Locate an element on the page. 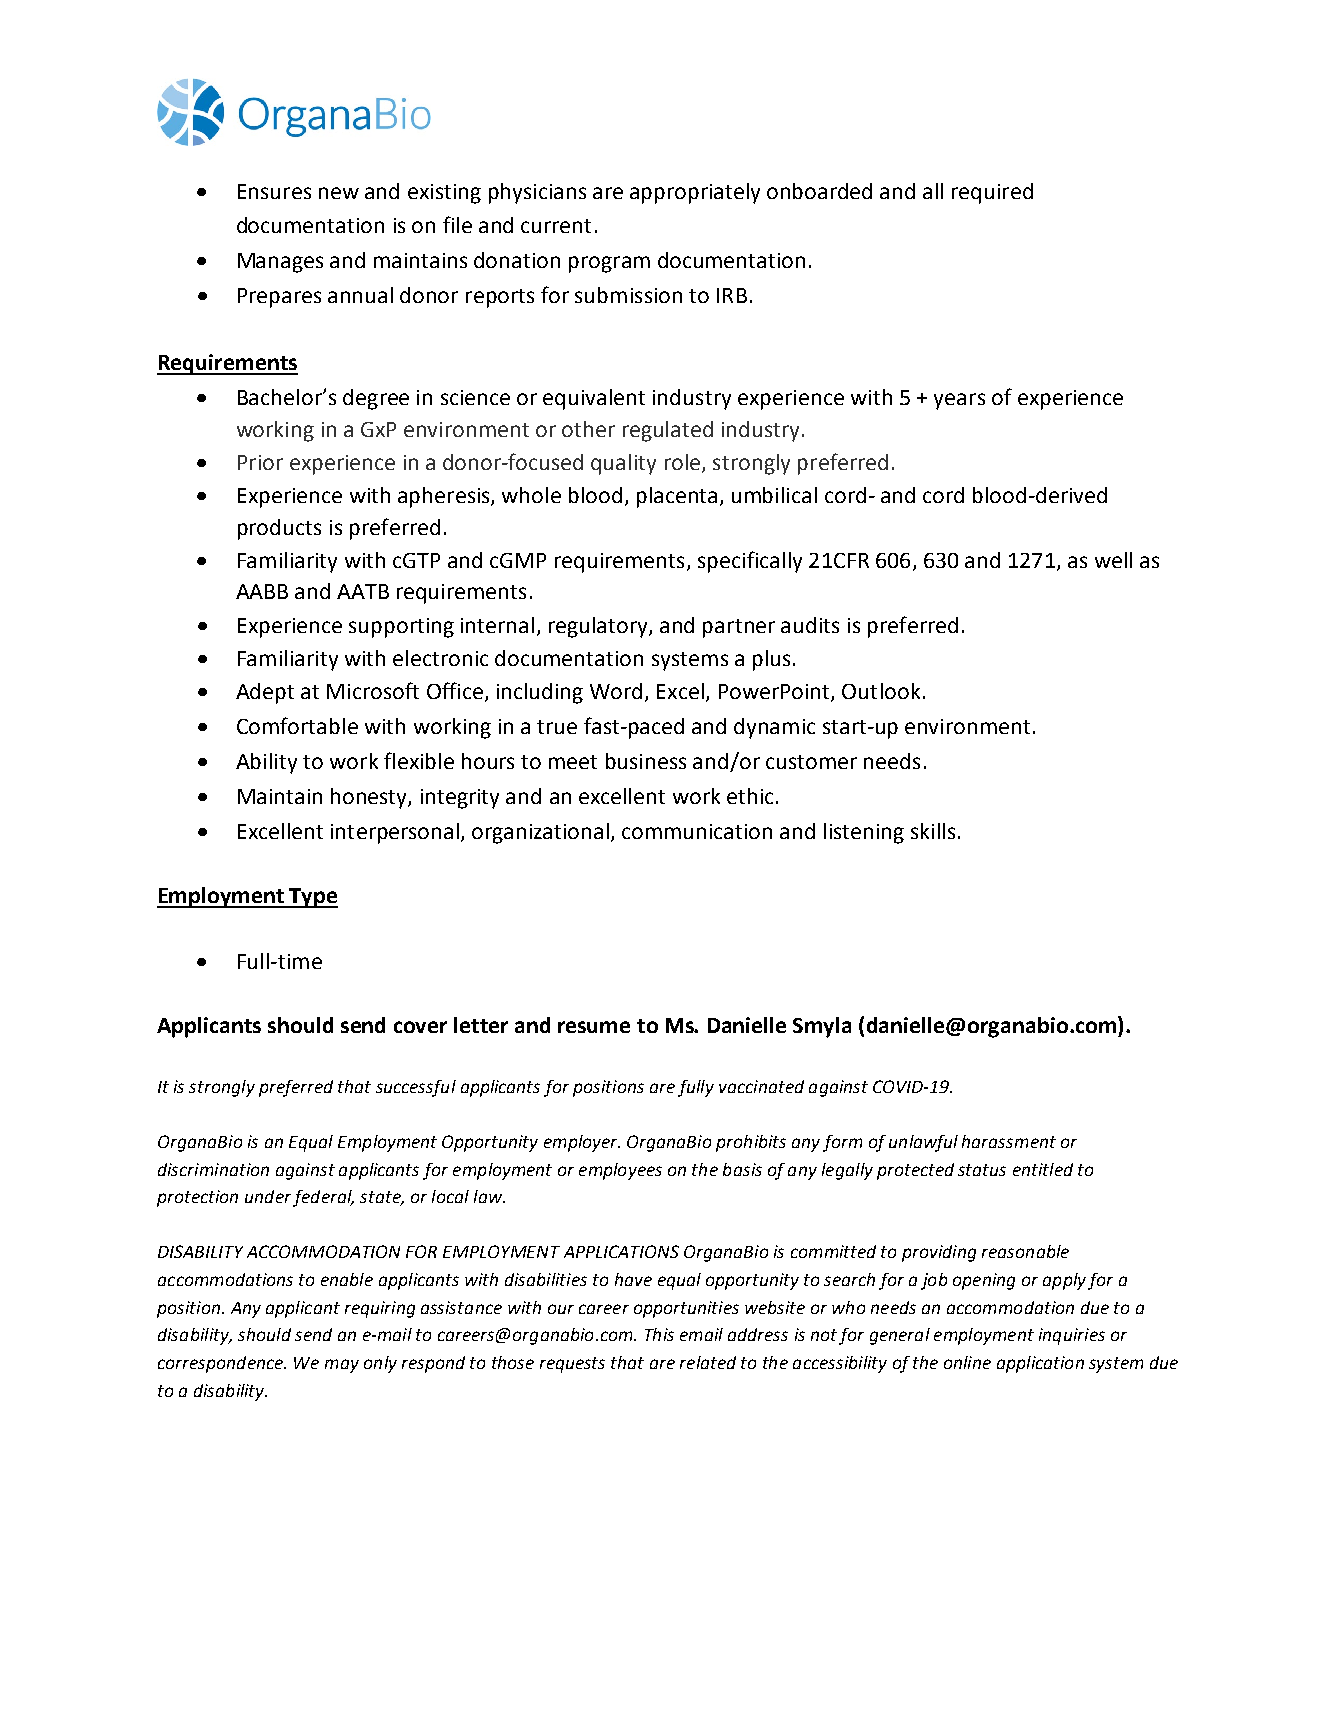 This image has height=1729, width=1336. skills is located at coordinates (933, 831).
